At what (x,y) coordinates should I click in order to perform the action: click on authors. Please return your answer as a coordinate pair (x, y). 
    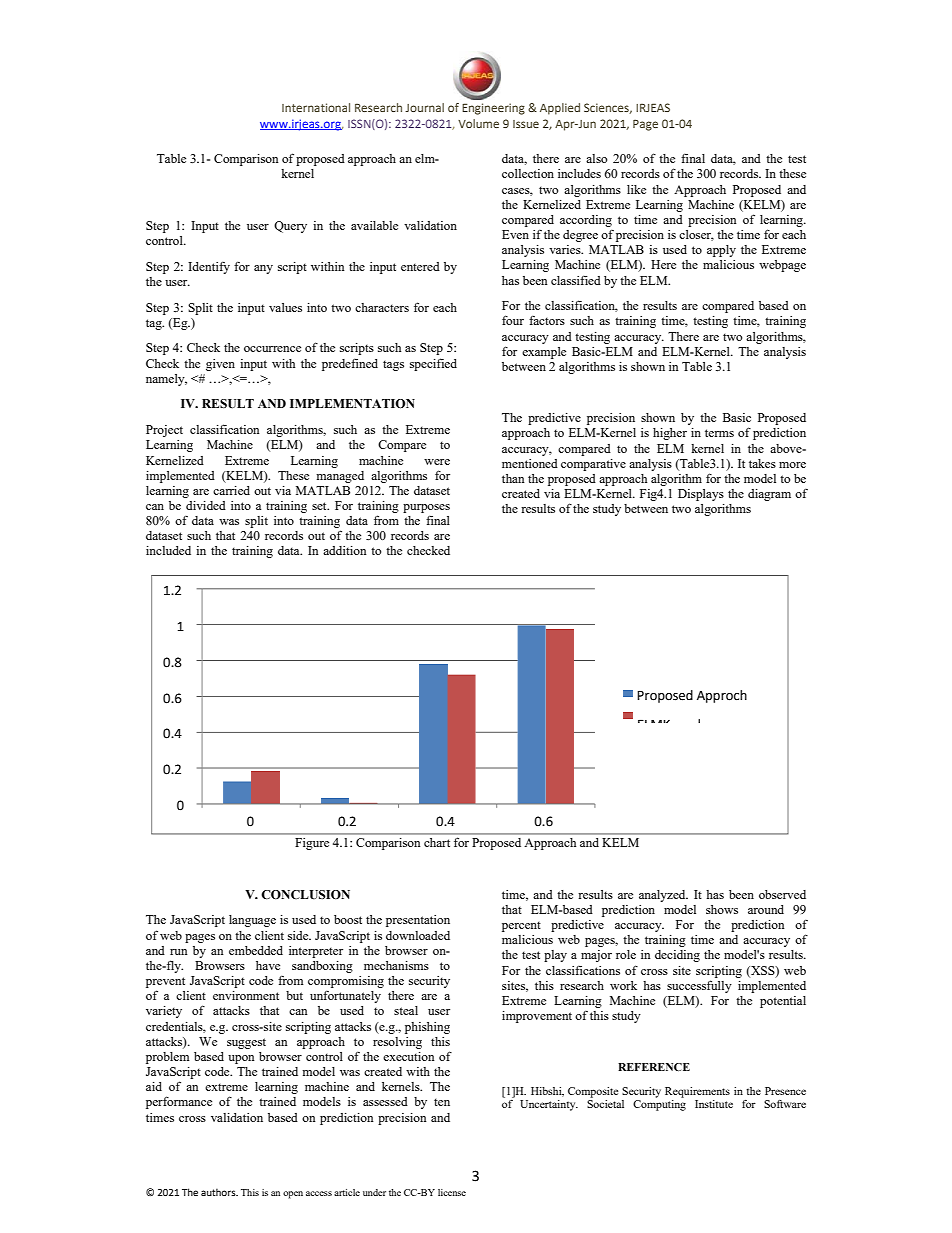
    Looking at the image, I should click on (219, 1192).
